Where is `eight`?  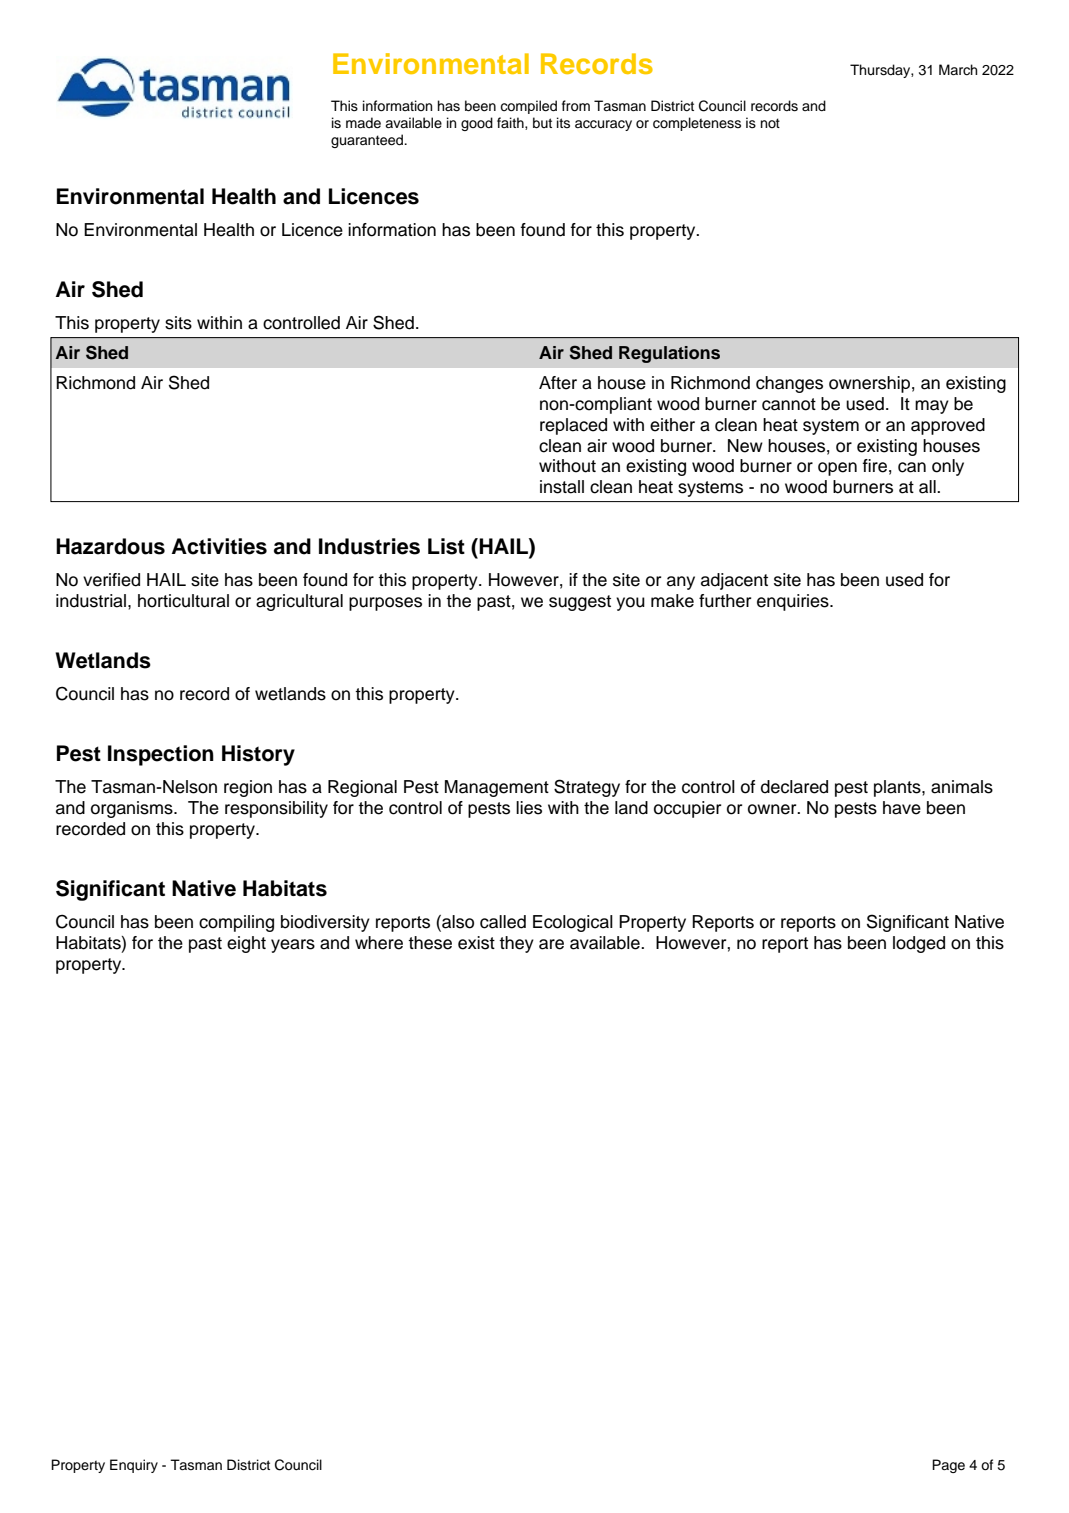
eight is located at coordinates (246, 944).
